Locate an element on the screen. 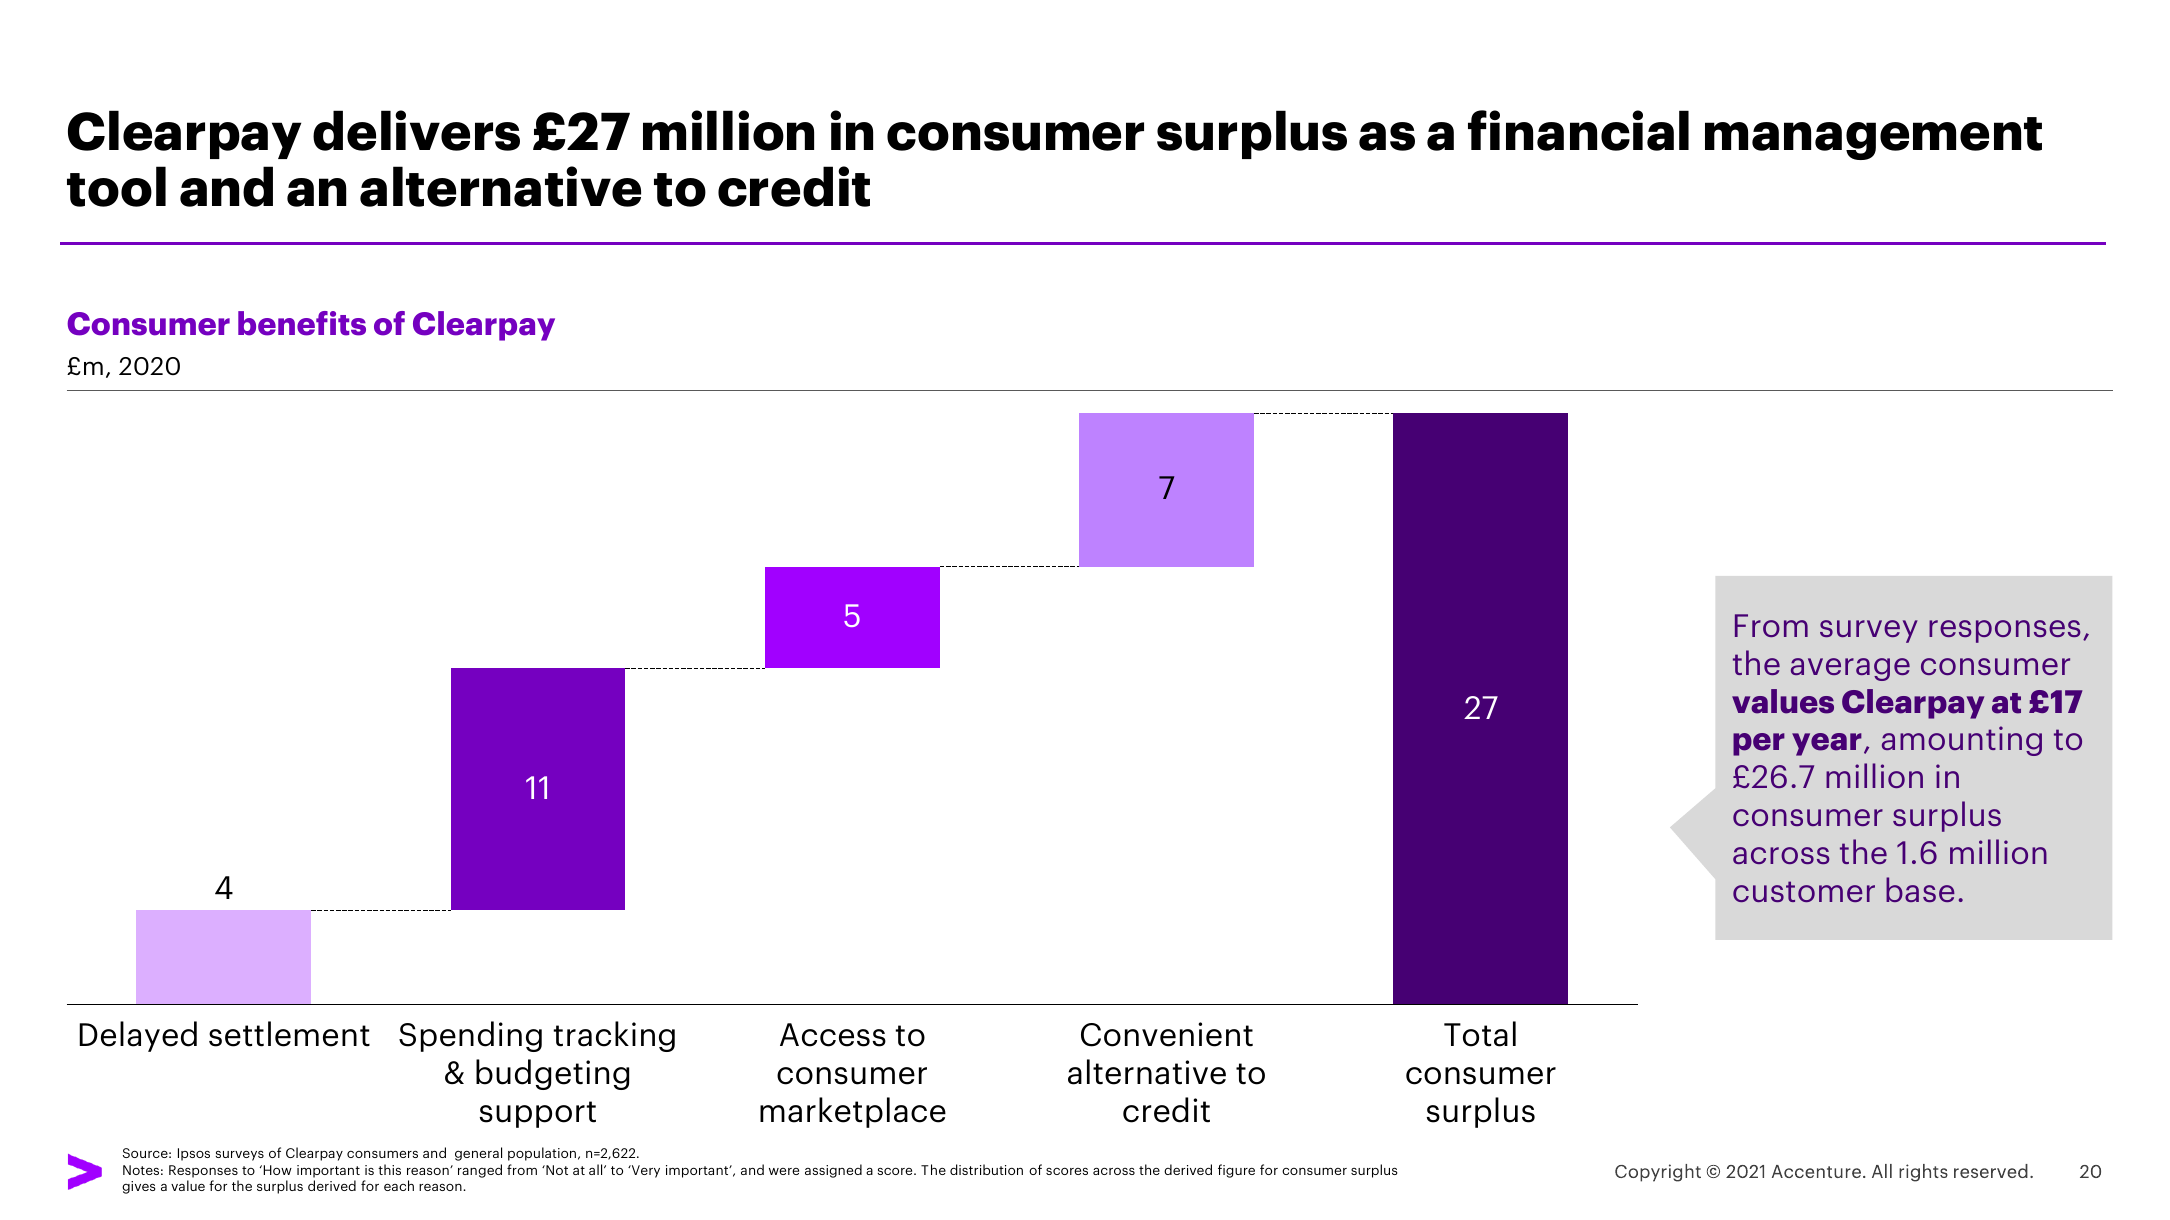 The height and width of the screenshot is (1220, 2170). per is located at coordinates (1759, 744).
